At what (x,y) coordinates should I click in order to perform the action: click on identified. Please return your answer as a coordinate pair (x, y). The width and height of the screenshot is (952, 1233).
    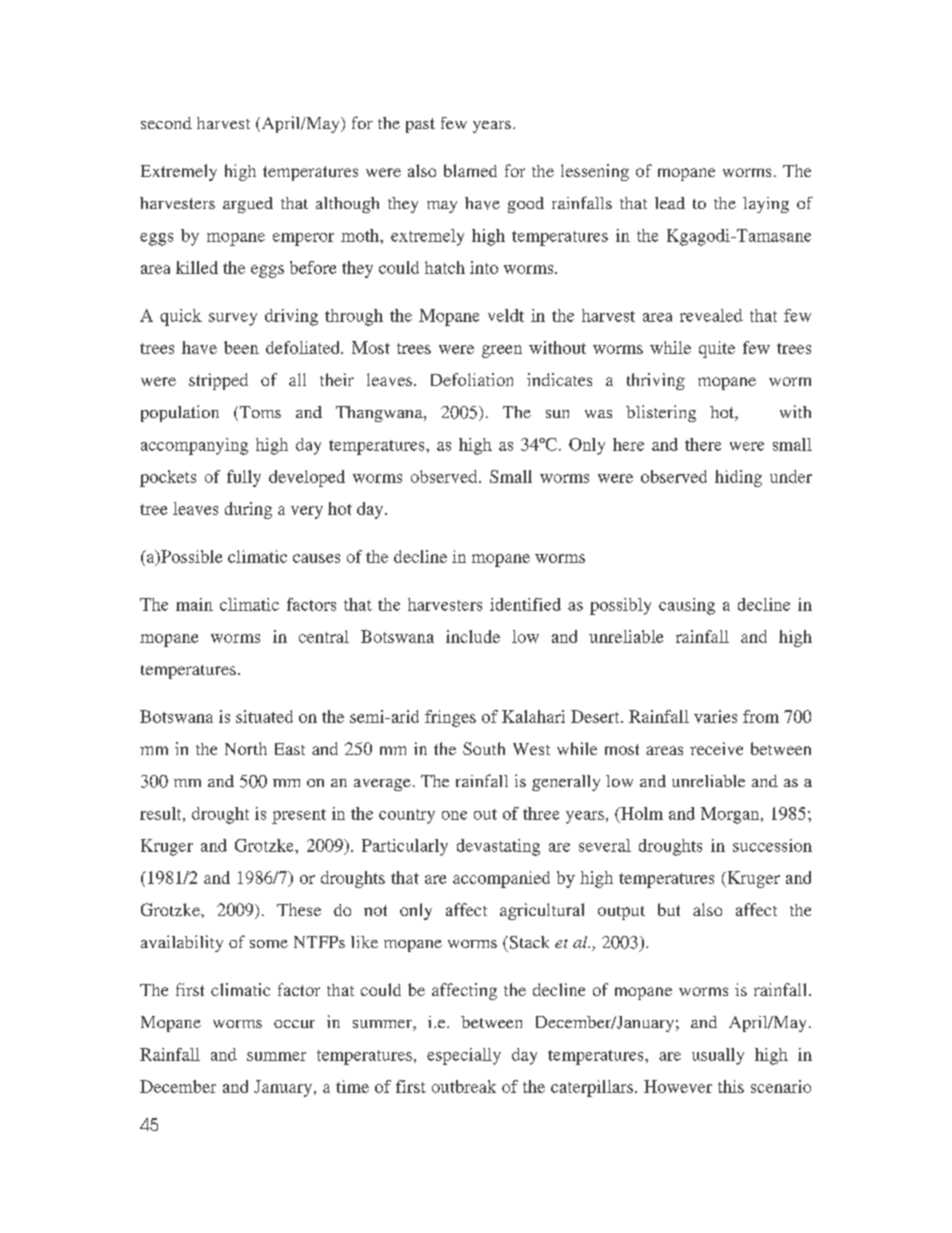
    Looking at the image, I should click on (525, 604).
